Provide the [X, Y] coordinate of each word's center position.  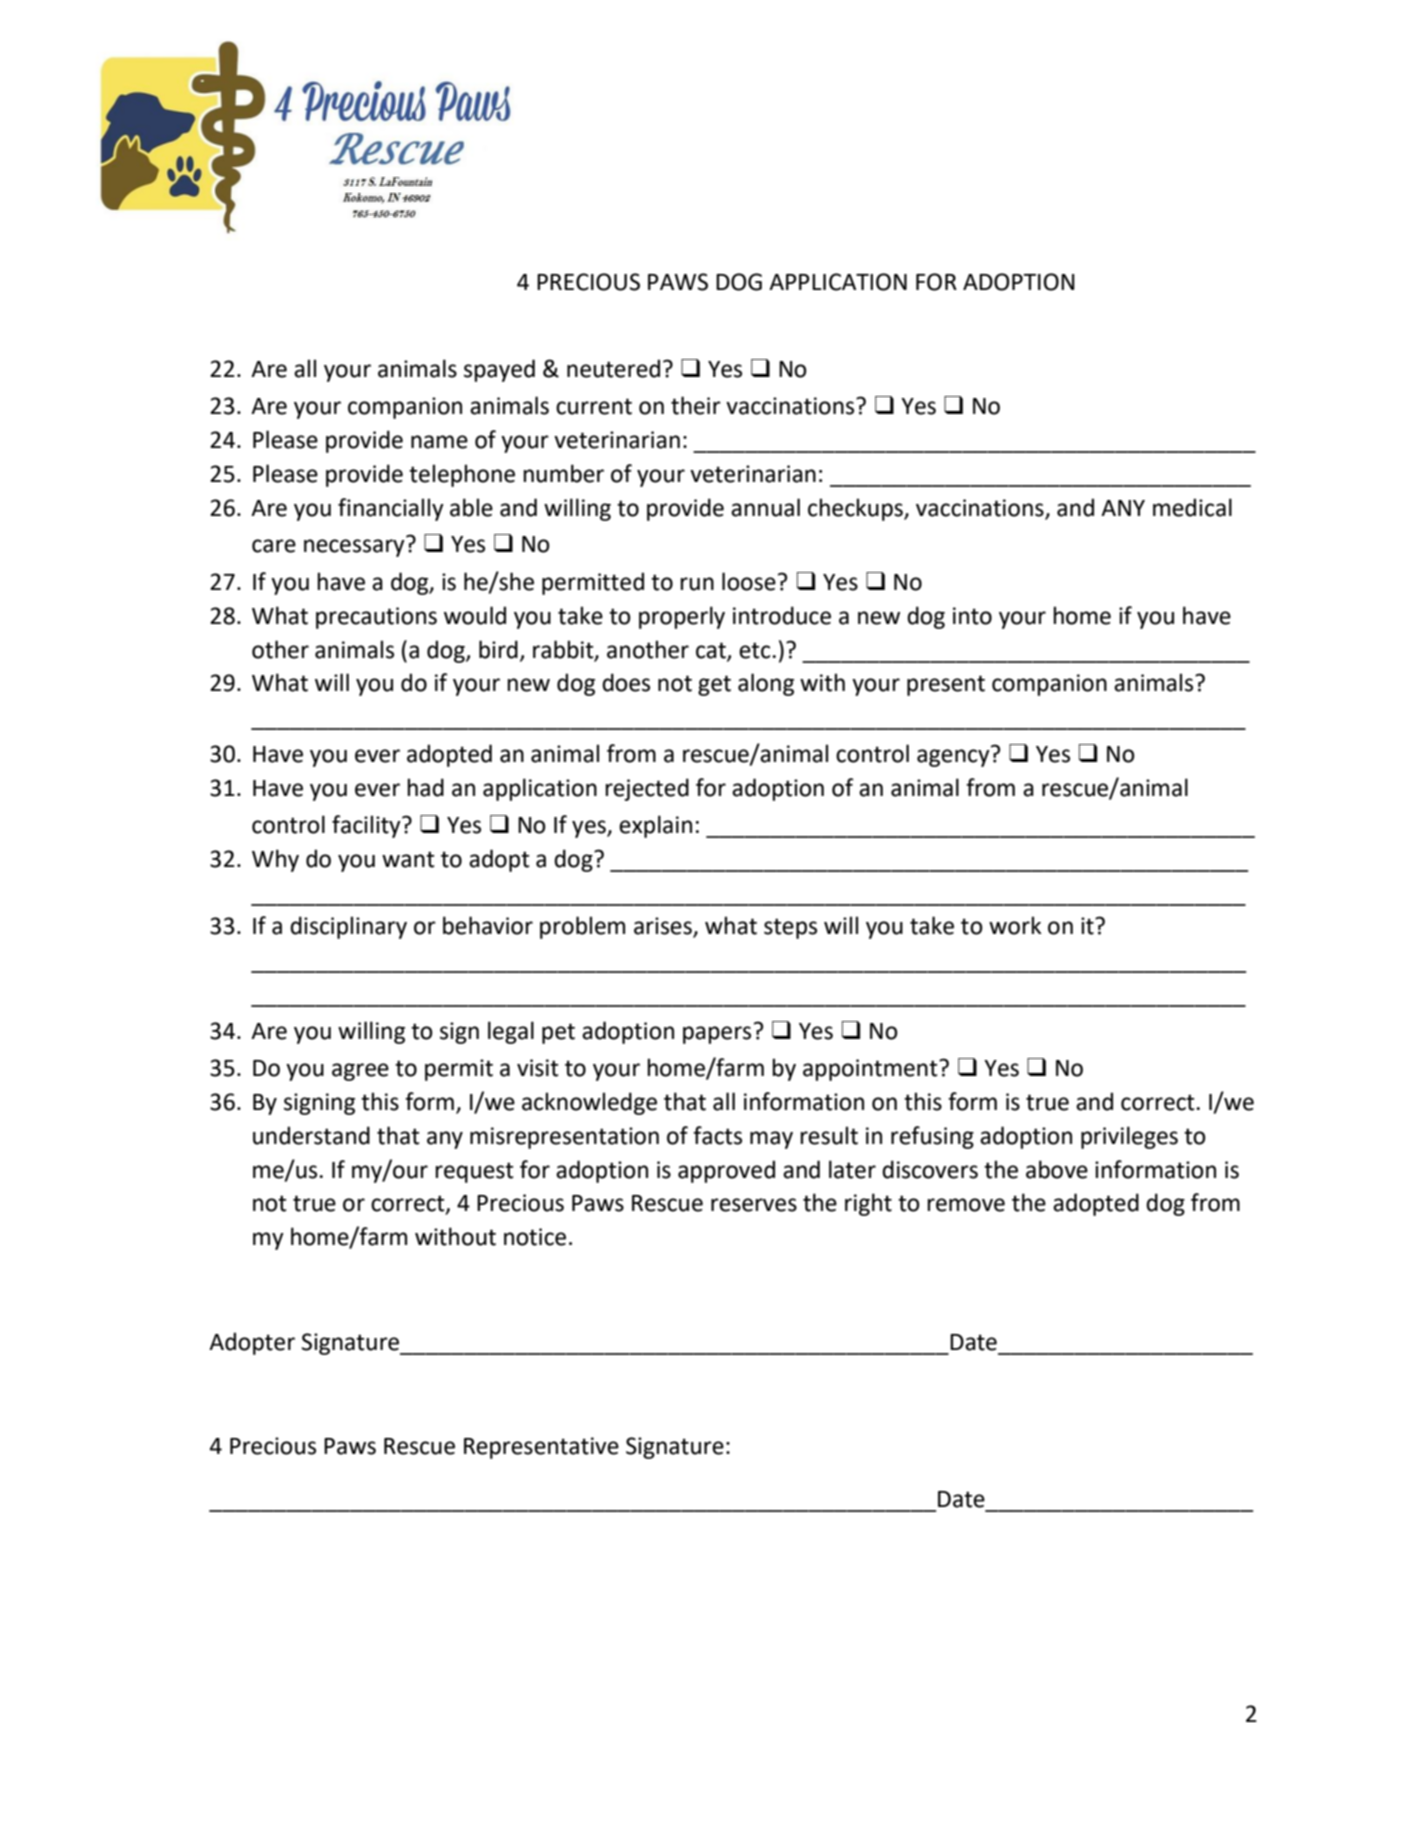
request [474, 1172]
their [696, 405]
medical [1192, 507]
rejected [647, 789]
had [425, 787]
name [439, 442]
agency [954, 757]
